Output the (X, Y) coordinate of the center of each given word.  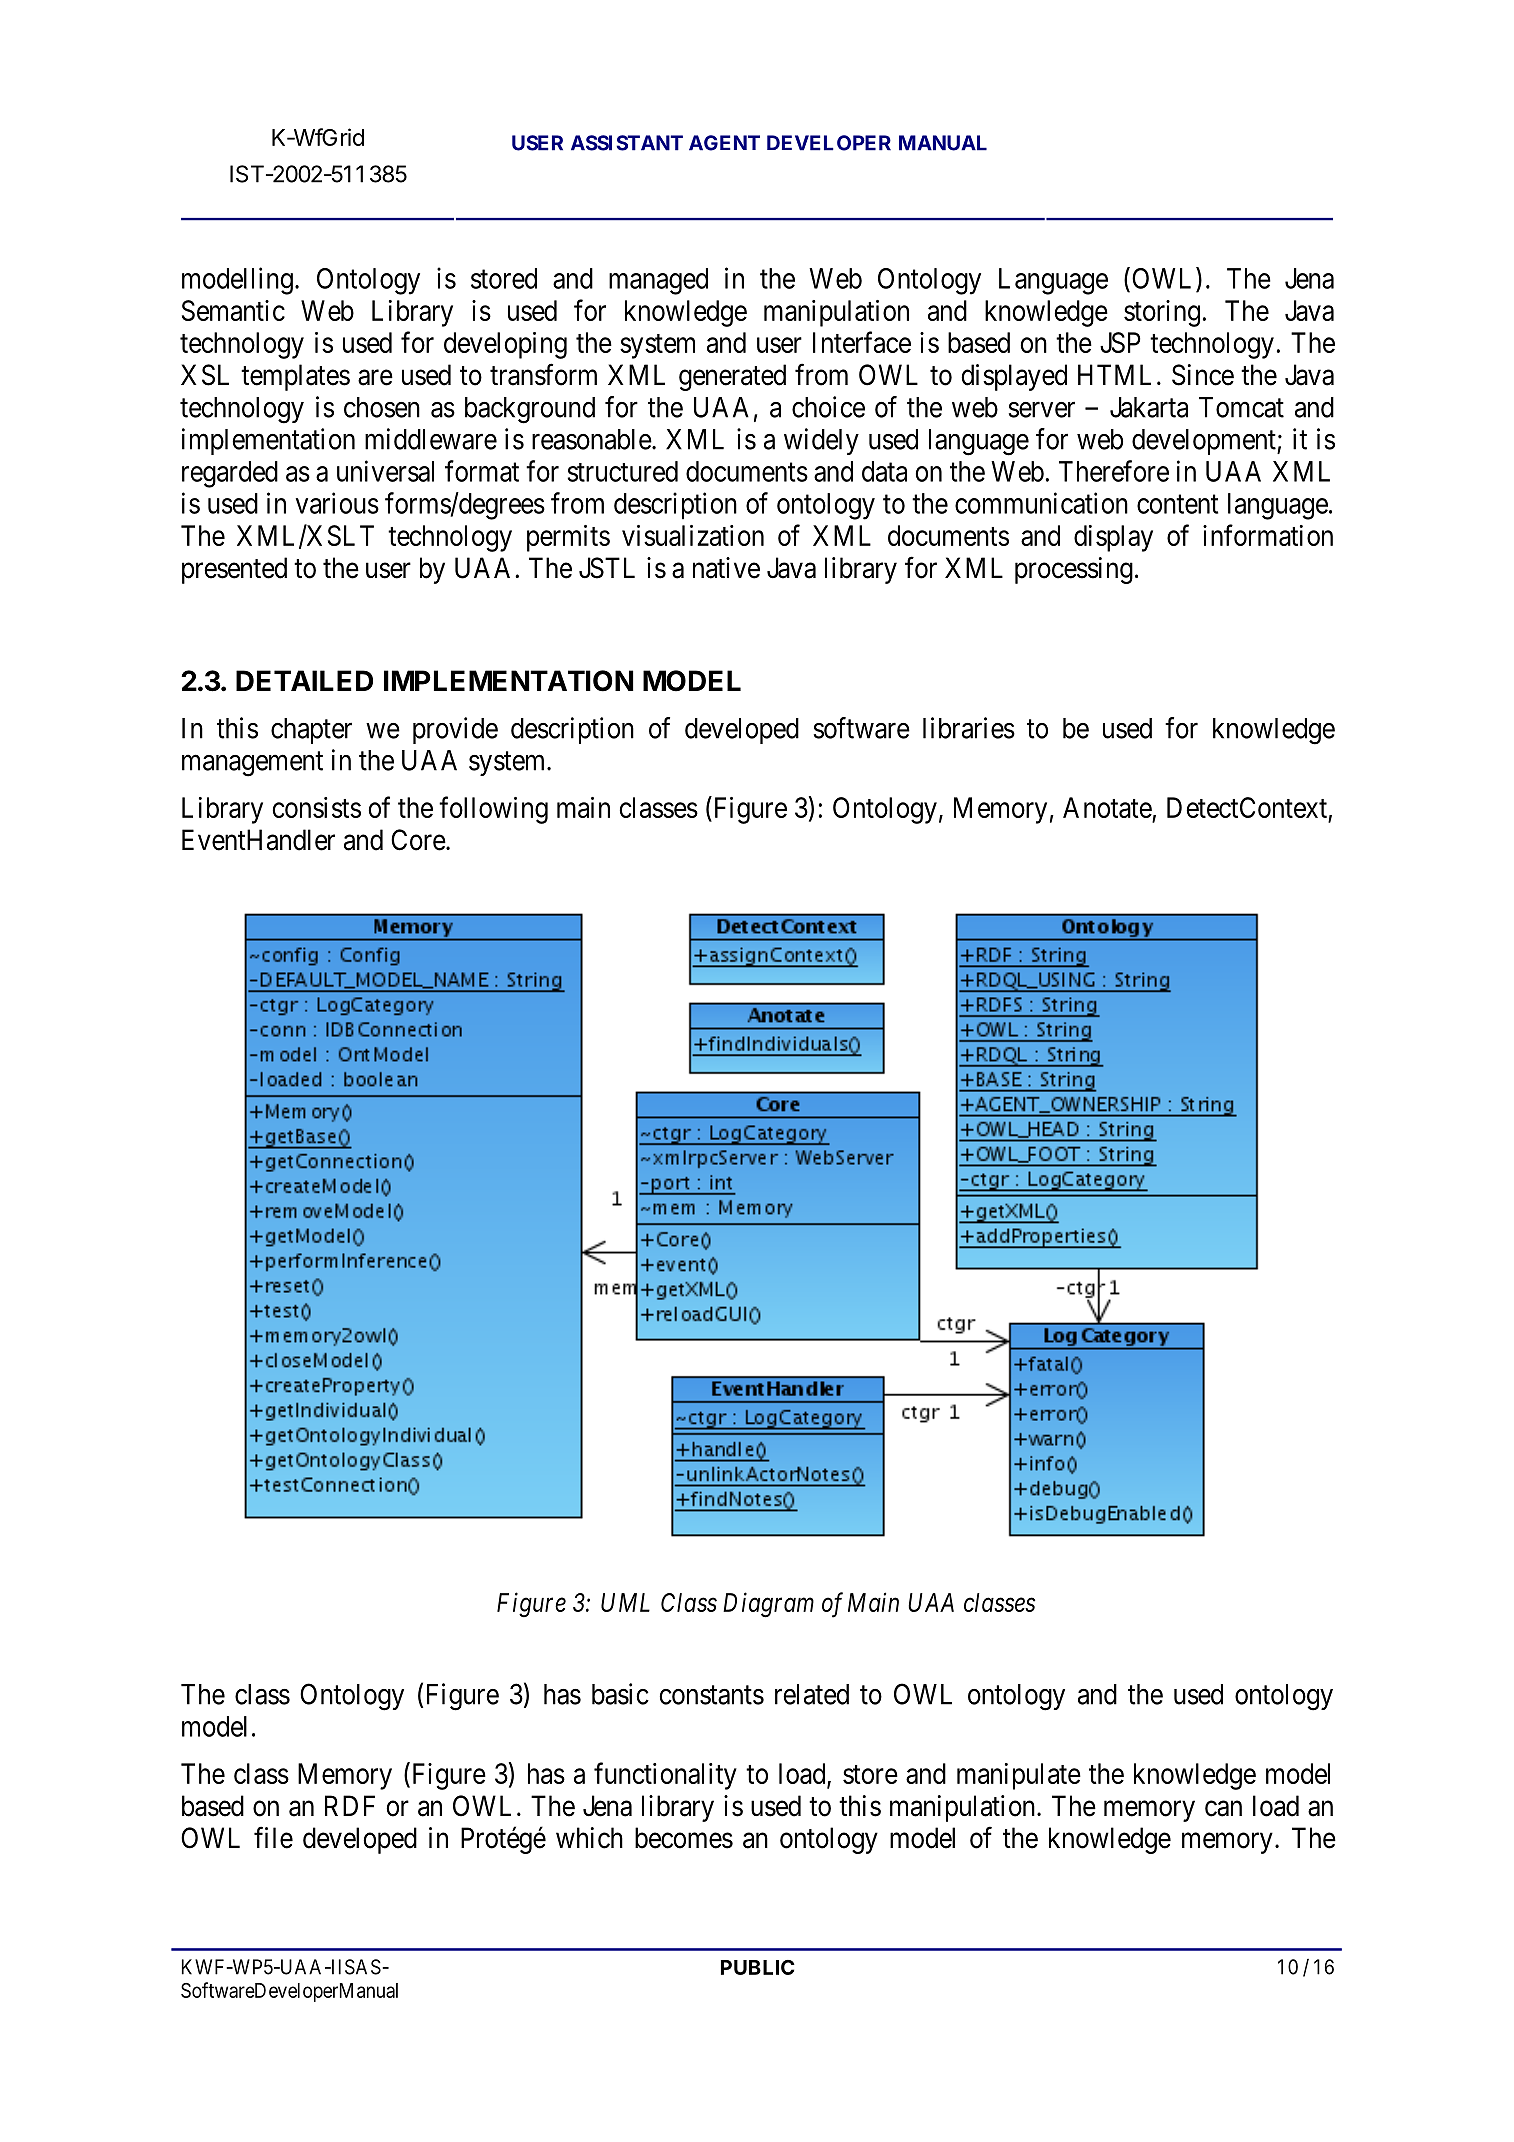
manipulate (1019, 1776)
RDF (350, 1805)
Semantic (233, 310)
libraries (969, 728)
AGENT (724, 143)
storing (1162, 313)
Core (418, 840)
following (493, 810)
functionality (665, 1776)
